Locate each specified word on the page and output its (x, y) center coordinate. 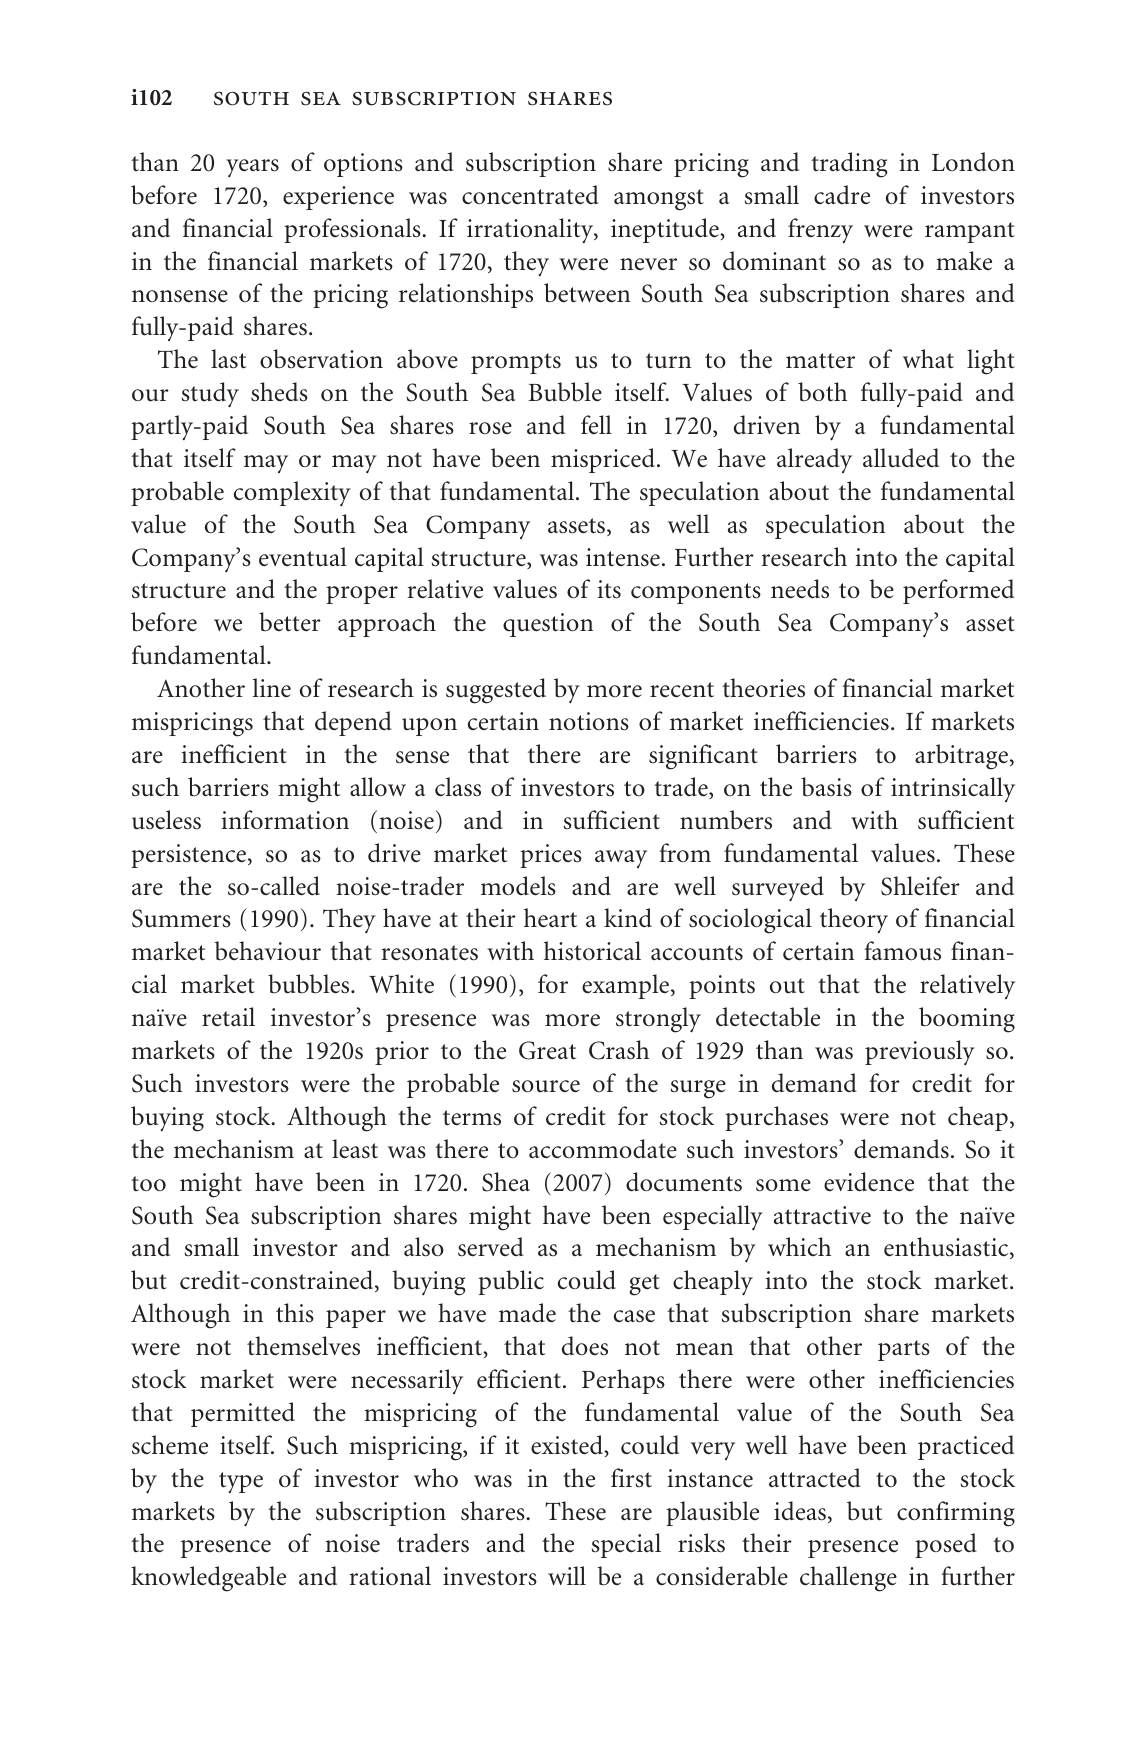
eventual (303, 557)
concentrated (530, 195)
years (252, 168)
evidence (869, 1182)
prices (551, 856)
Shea (506, 1182)
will (567, 1575)
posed (946, 1545)
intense (623, 557)
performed (958, 591)
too (148, 1183)
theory (854, 920)
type (241, 1482)
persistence (190, 856)
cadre (842, 195)
